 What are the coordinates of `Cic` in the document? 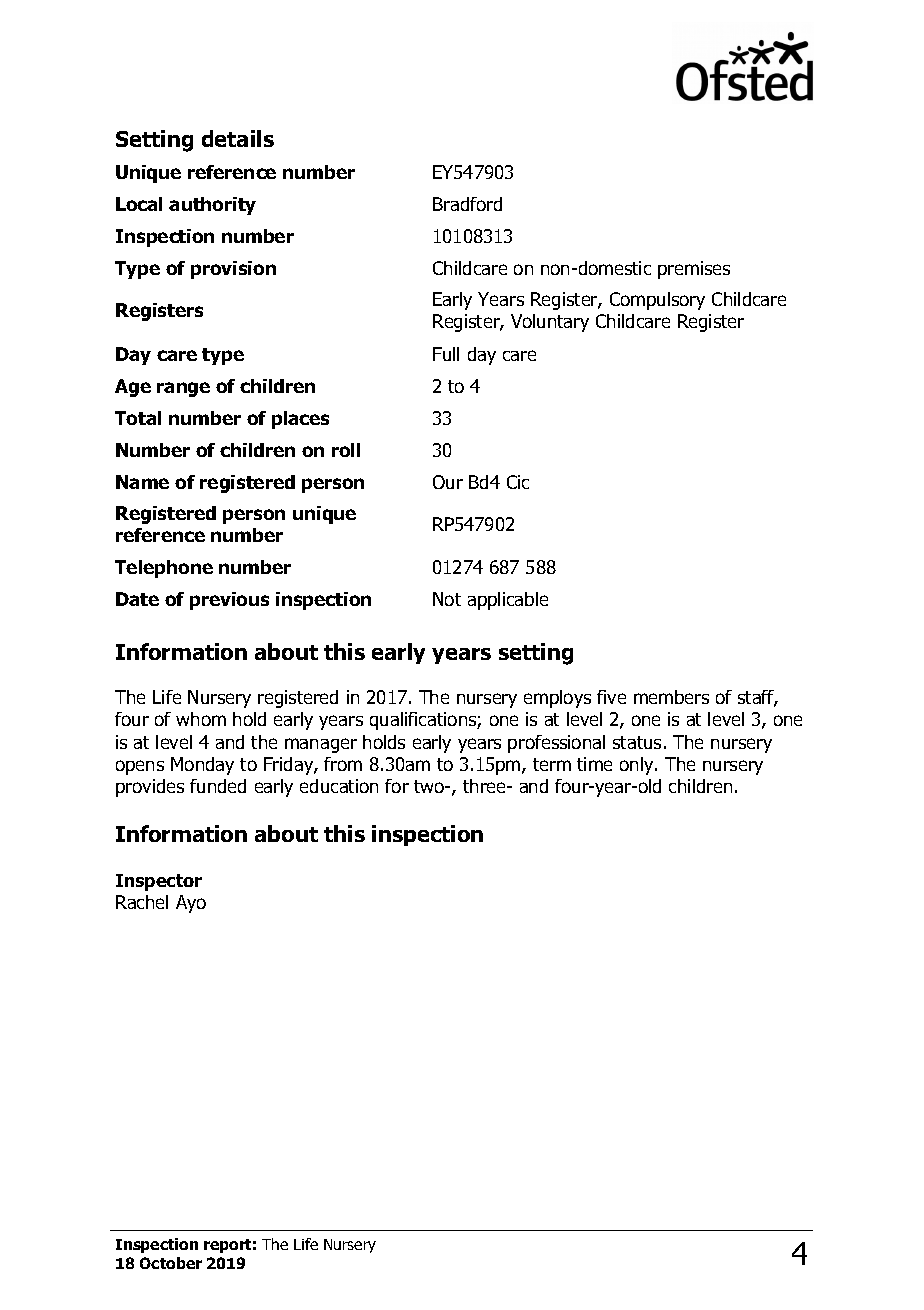 It's located at (518, 482).
